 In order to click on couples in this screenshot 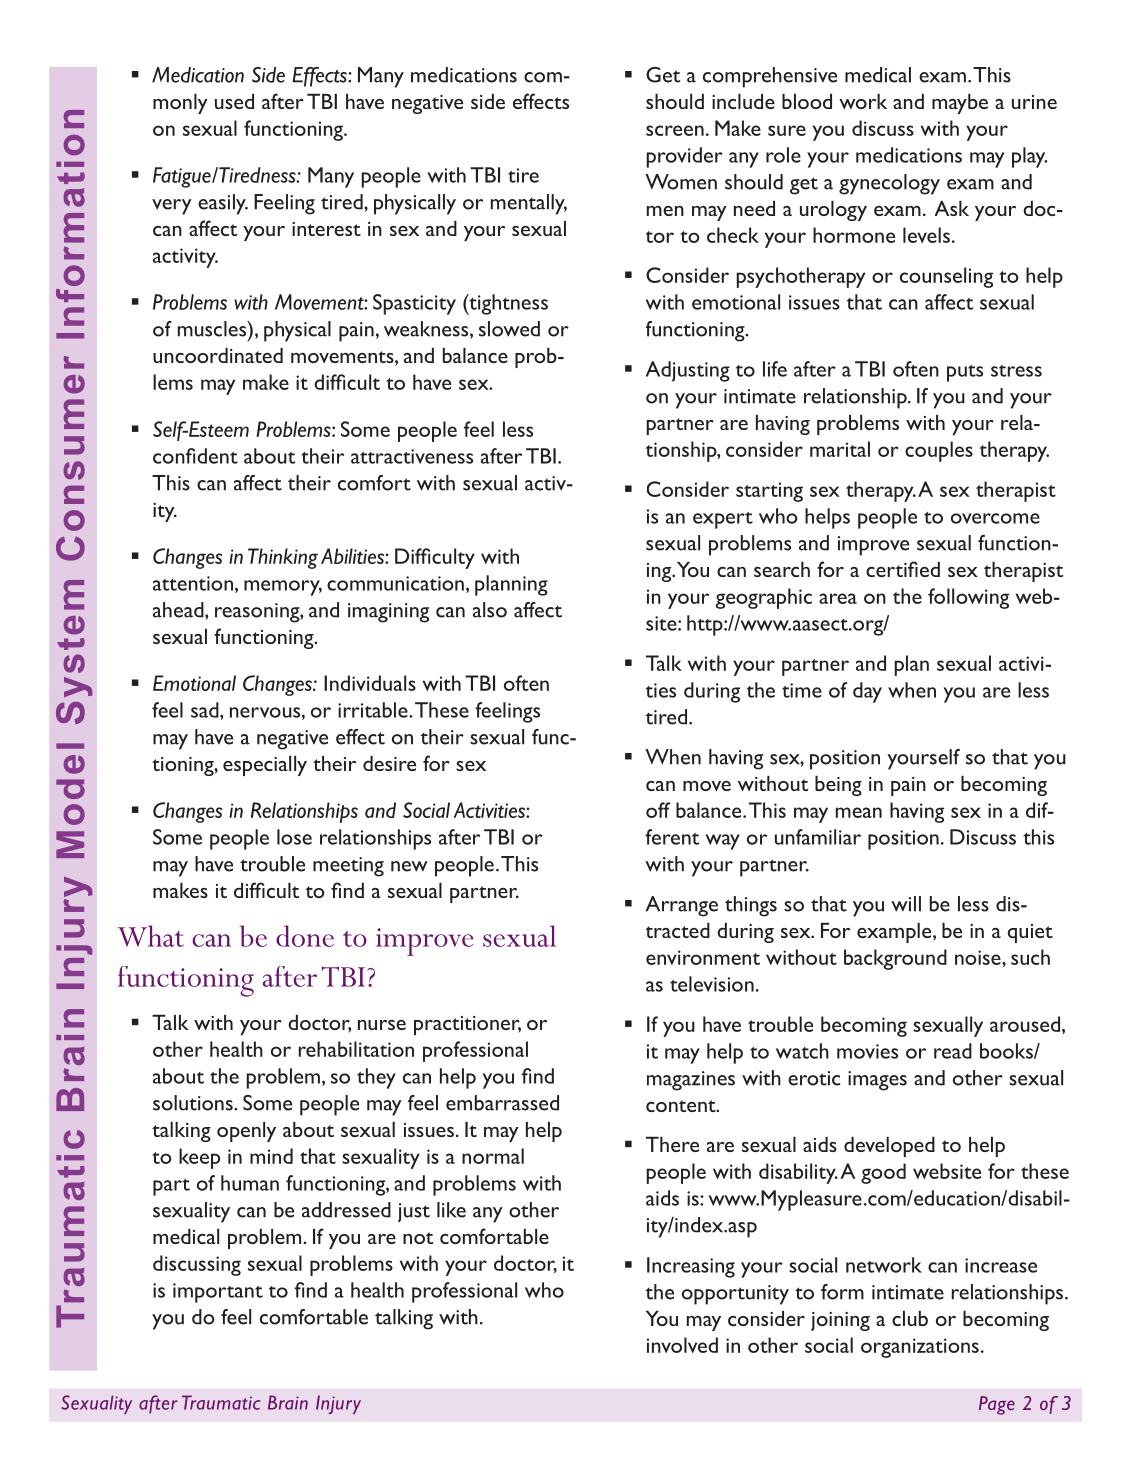, I will do `click(939, 451)`.
